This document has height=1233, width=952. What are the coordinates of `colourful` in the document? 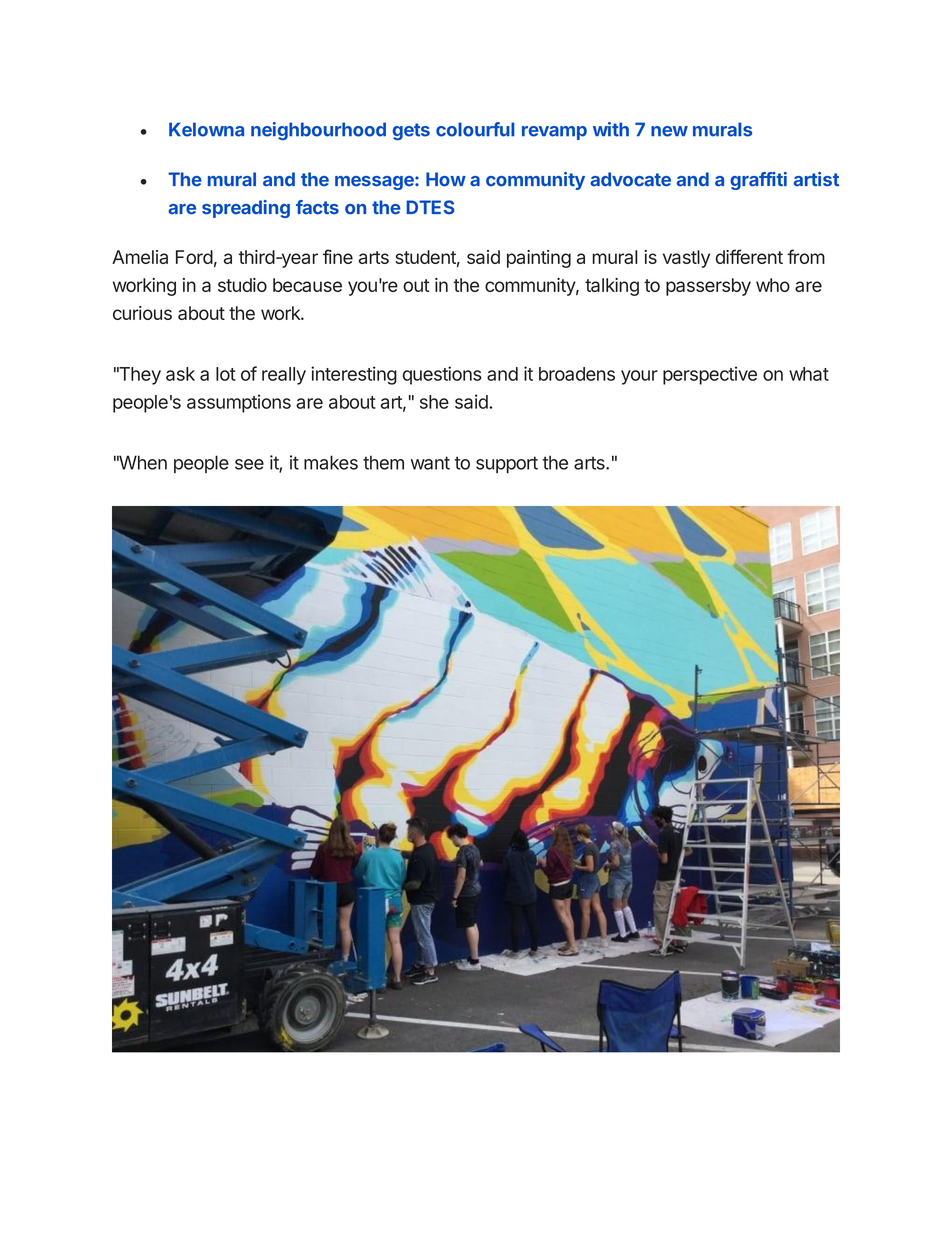 It's located at (475, 129).
